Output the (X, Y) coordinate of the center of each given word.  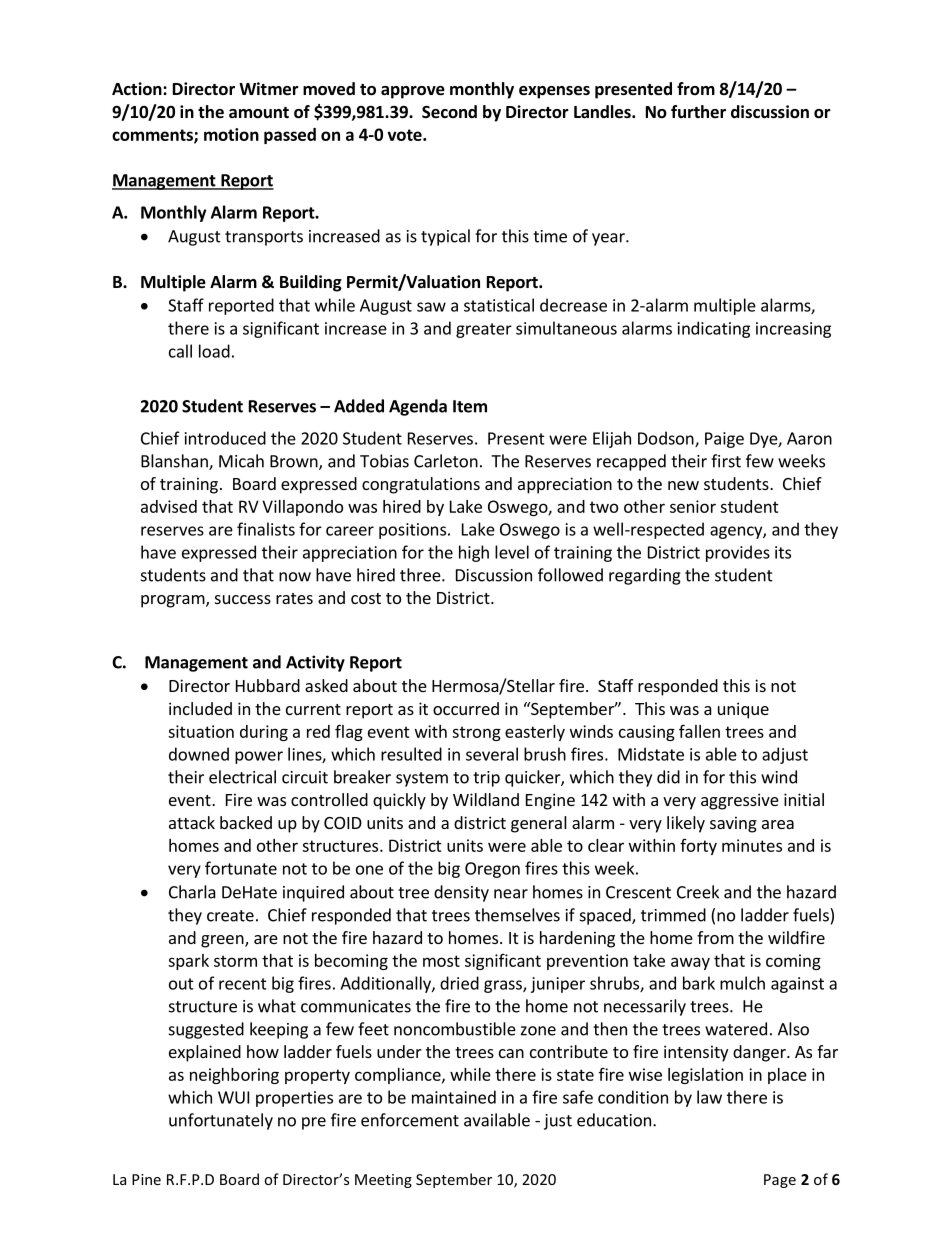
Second (449, 112)
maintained (454, 1097)
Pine (146, 1179)
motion (231, 134)
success (243, 599)
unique (743, 710)
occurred (466, 708)
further (698, 112)
